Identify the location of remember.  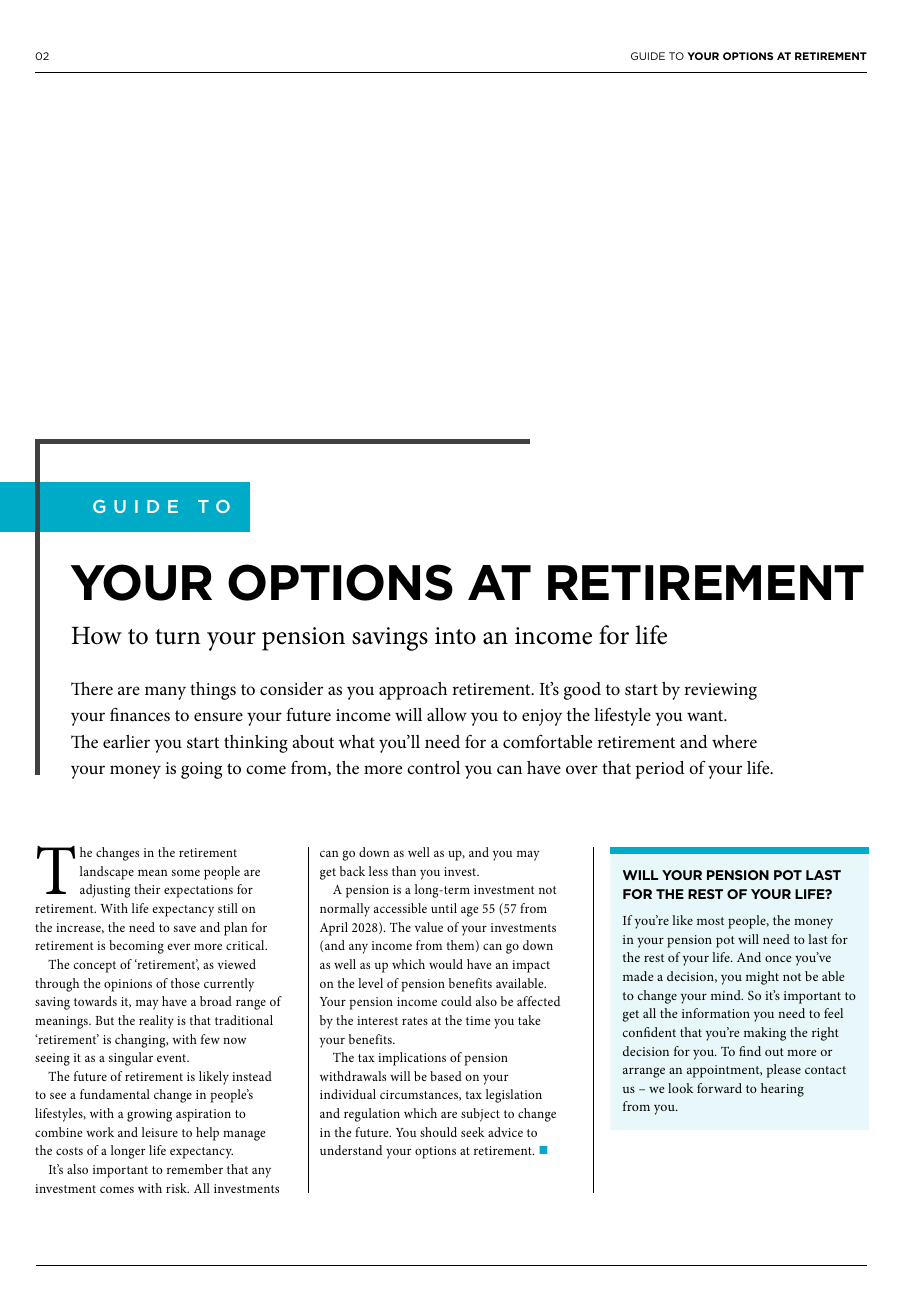
(195, 1169).
